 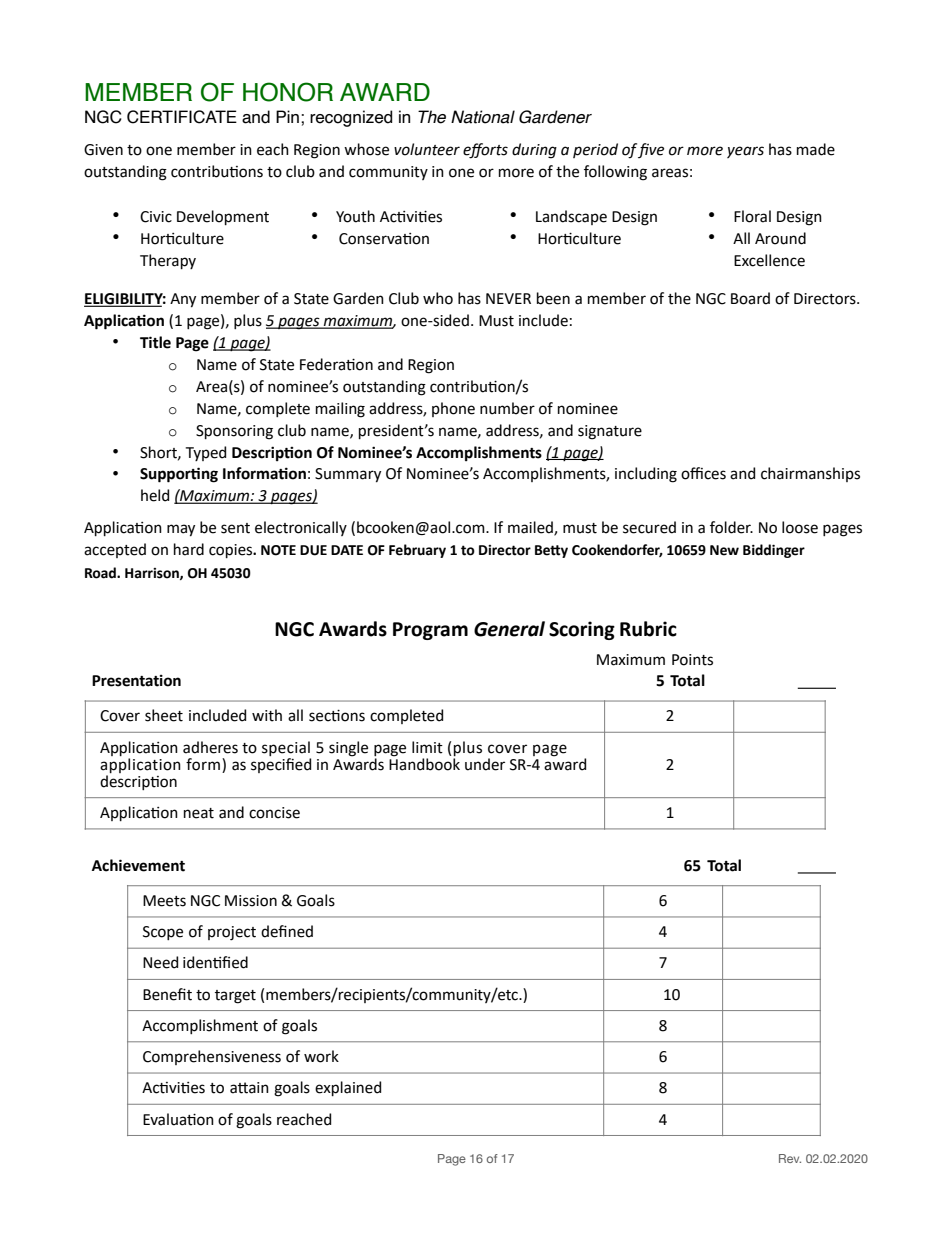 What do you see at coordinates (212, 1057) in the document?
I see `Comprehensiveness` at bounding box center [212, 1057].
